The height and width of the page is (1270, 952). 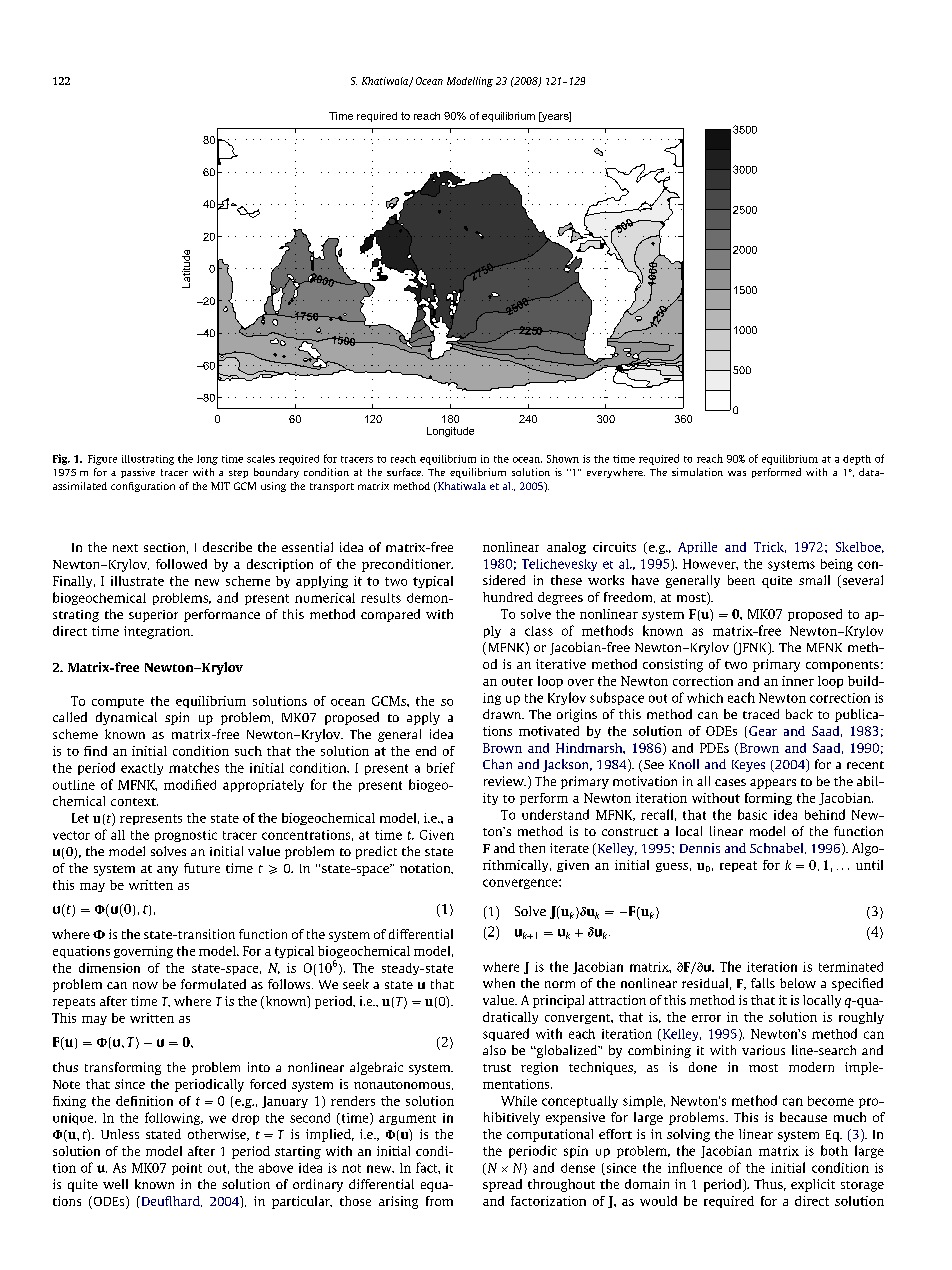 What do you see at coordinates (532, 848) in the page?
I see `then` at bounding box center [532, 848].
